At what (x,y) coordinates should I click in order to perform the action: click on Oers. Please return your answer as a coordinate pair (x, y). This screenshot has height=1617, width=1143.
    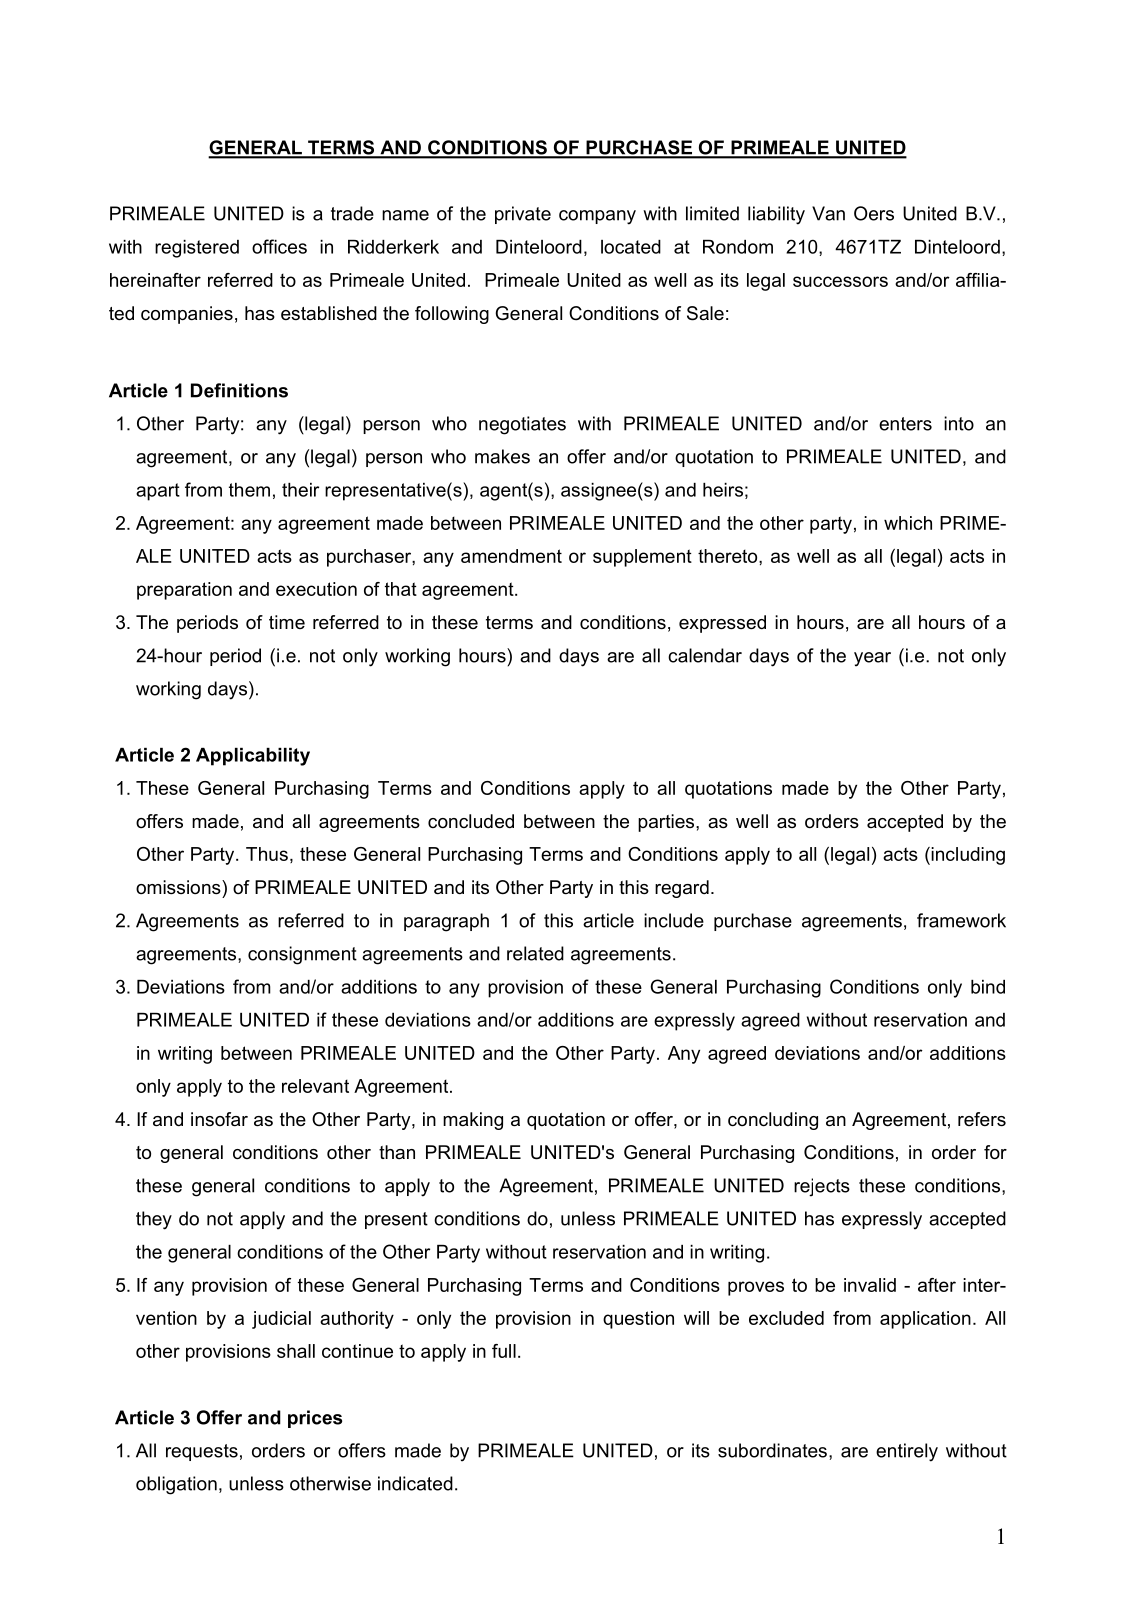
    Looking at the image, I should click on (874, 213).
